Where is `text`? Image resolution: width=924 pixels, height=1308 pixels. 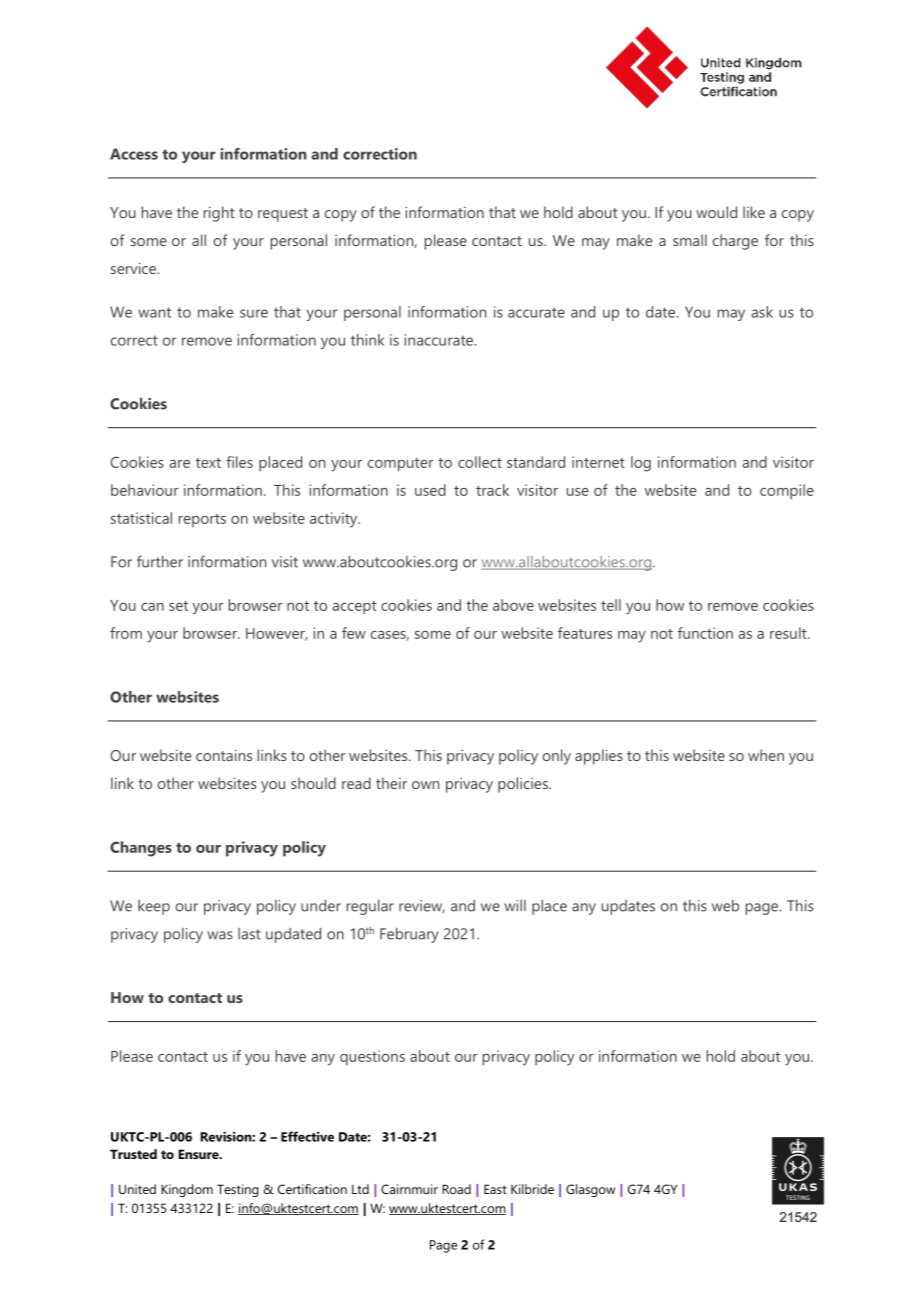 text is located at coordinates (208, 463).
